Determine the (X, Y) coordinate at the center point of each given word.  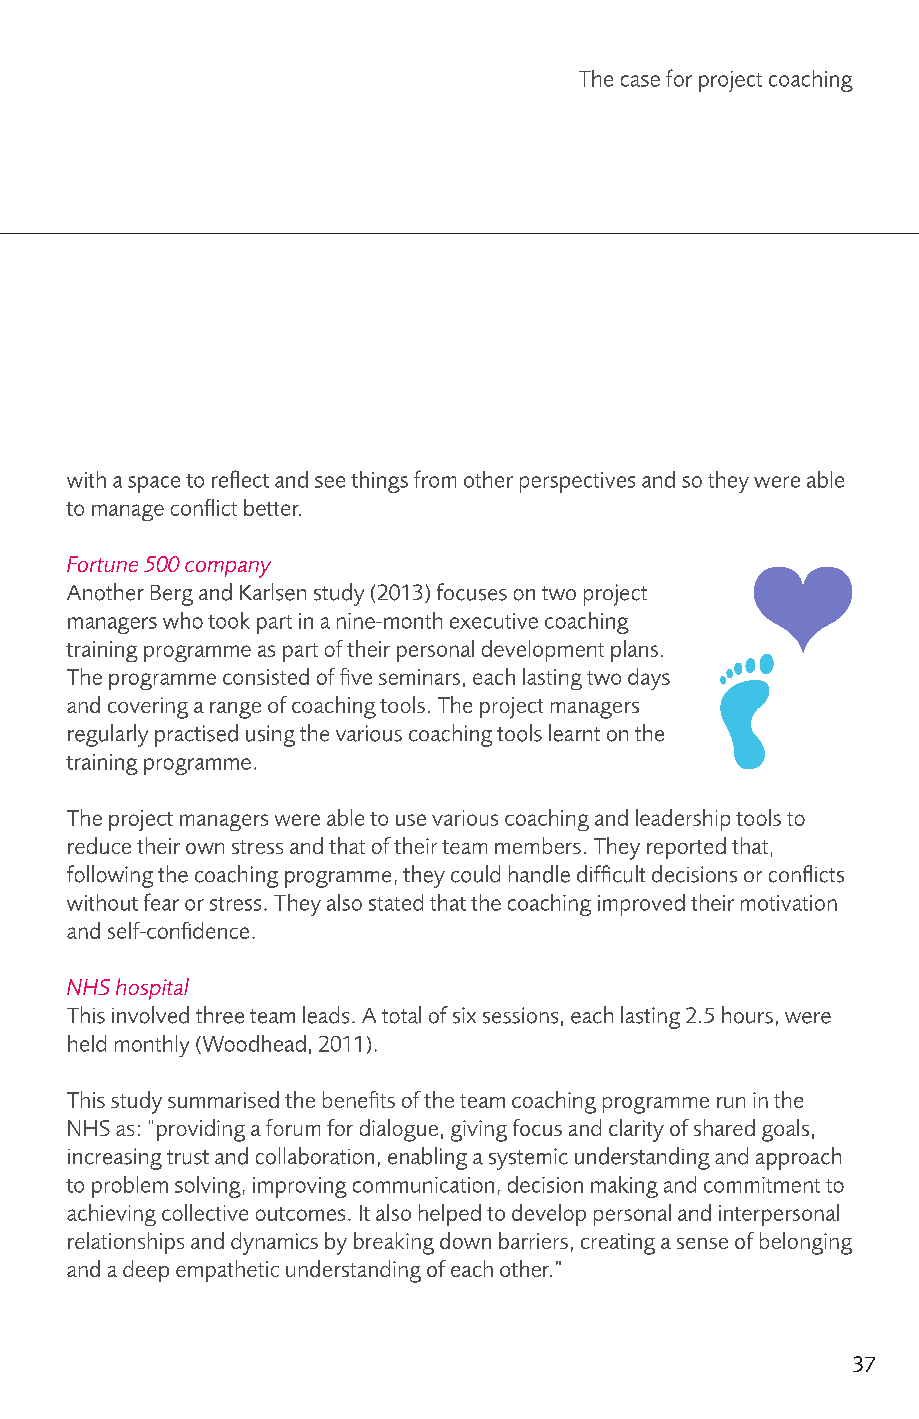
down (465, 1240)
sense (702, 1243)
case (640, 81)
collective (205, 1212)
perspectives (577, 482)
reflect (240, 479)
